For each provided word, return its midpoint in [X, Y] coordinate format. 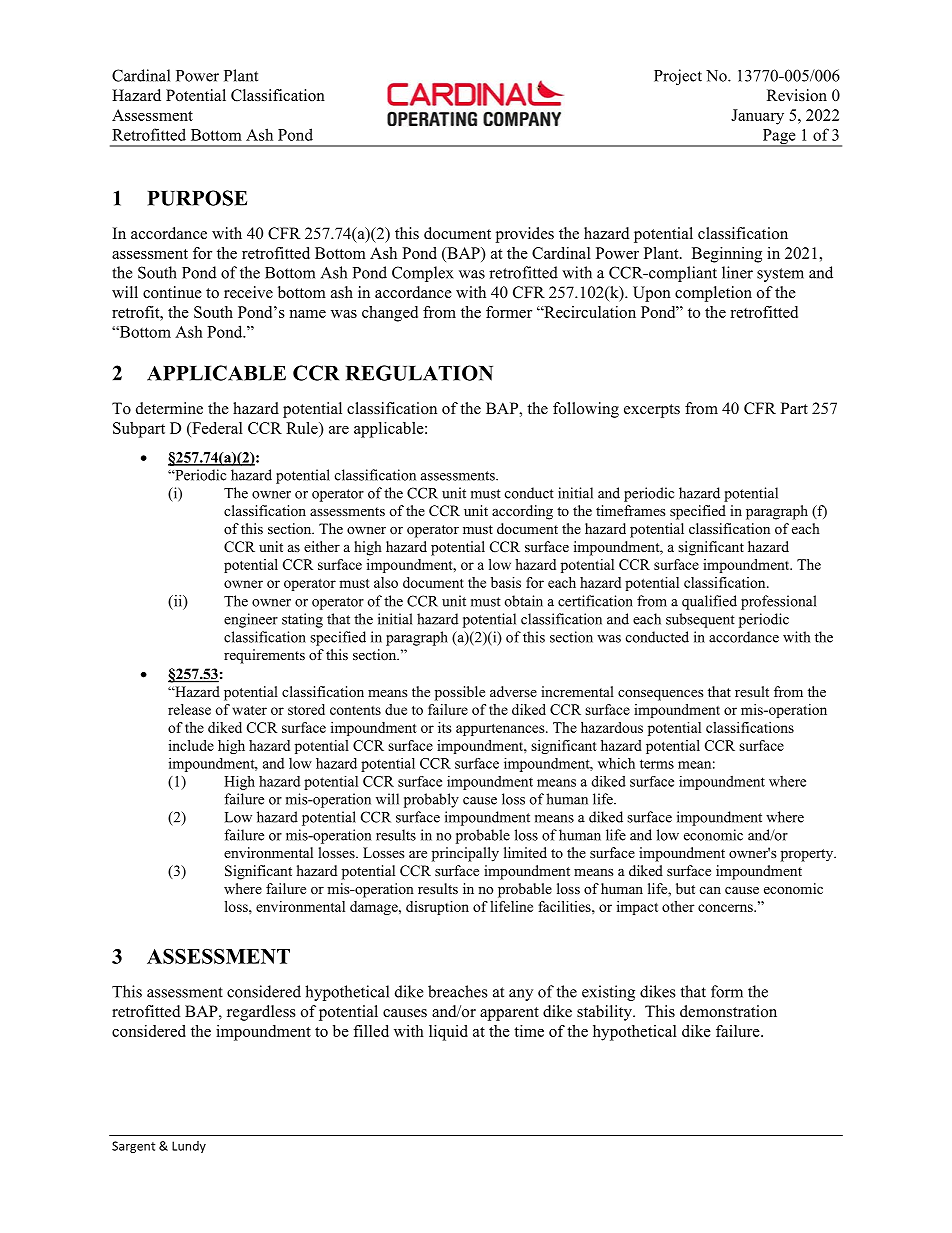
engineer [251, 620]
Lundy [189, 1147]
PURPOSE [197, 198]
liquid [448, 1033]
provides [525, 235]
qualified [709, 602]
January [757, 117]
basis [506, 582]
